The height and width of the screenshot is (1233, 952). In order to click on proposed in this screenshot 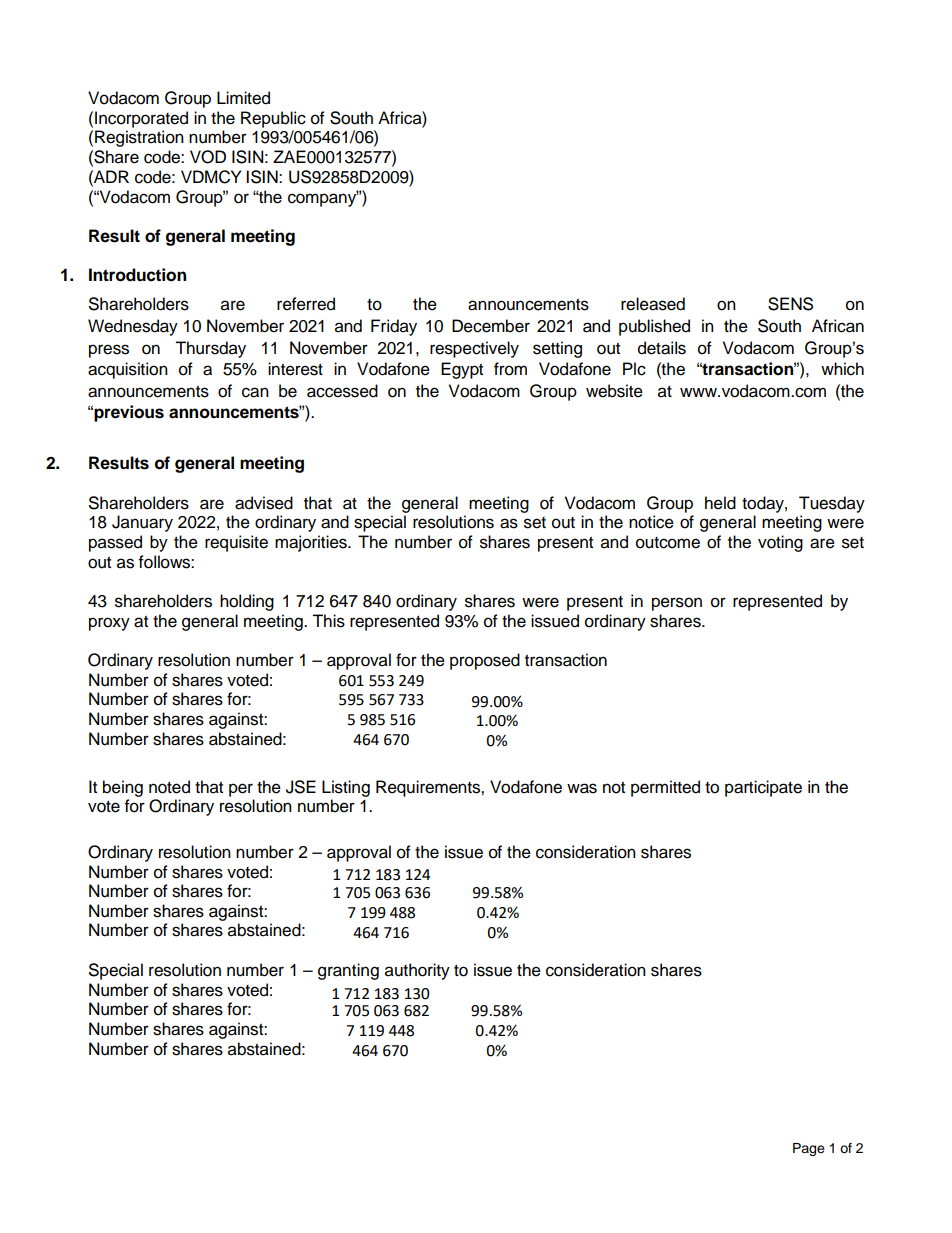, I will do `click(485, 661)`.
